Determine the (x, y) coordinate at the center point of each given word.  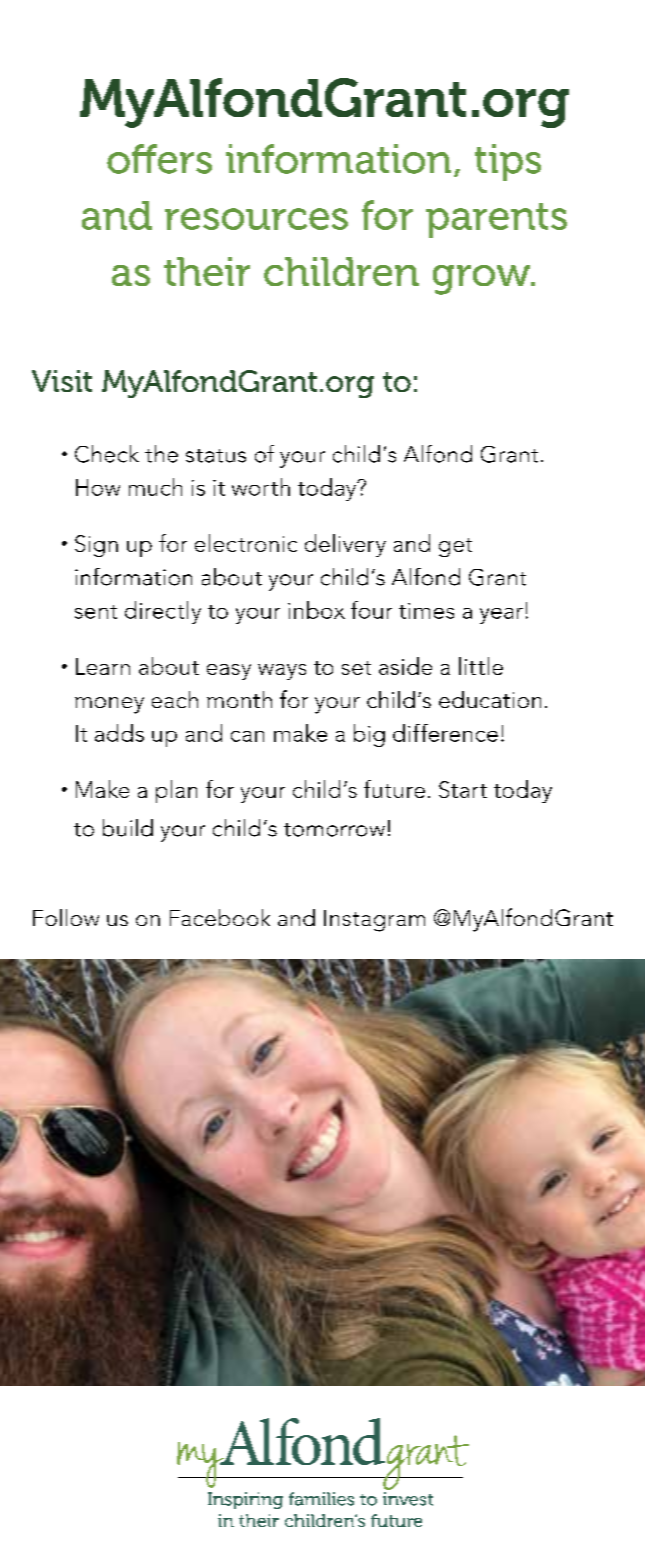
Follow (66, 917)
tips (508, 162)
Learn (103, 666)
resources (256, 219)
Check (107, 454)
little (481, 666)
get (455, 547)
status (216, 456)
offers (159, 159)
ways (282, 672)
